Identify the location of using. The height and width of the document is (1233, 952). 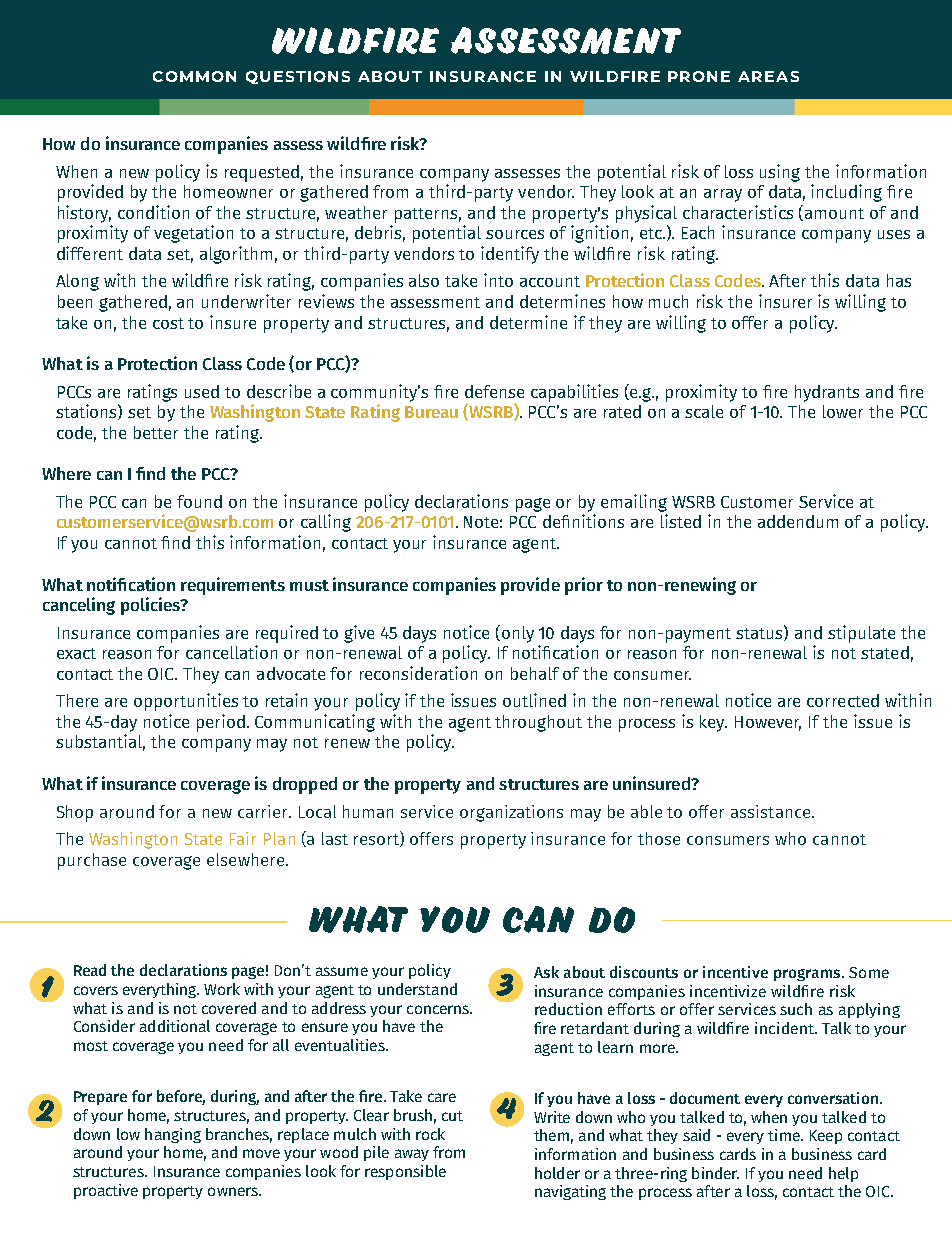
(780, 173).
